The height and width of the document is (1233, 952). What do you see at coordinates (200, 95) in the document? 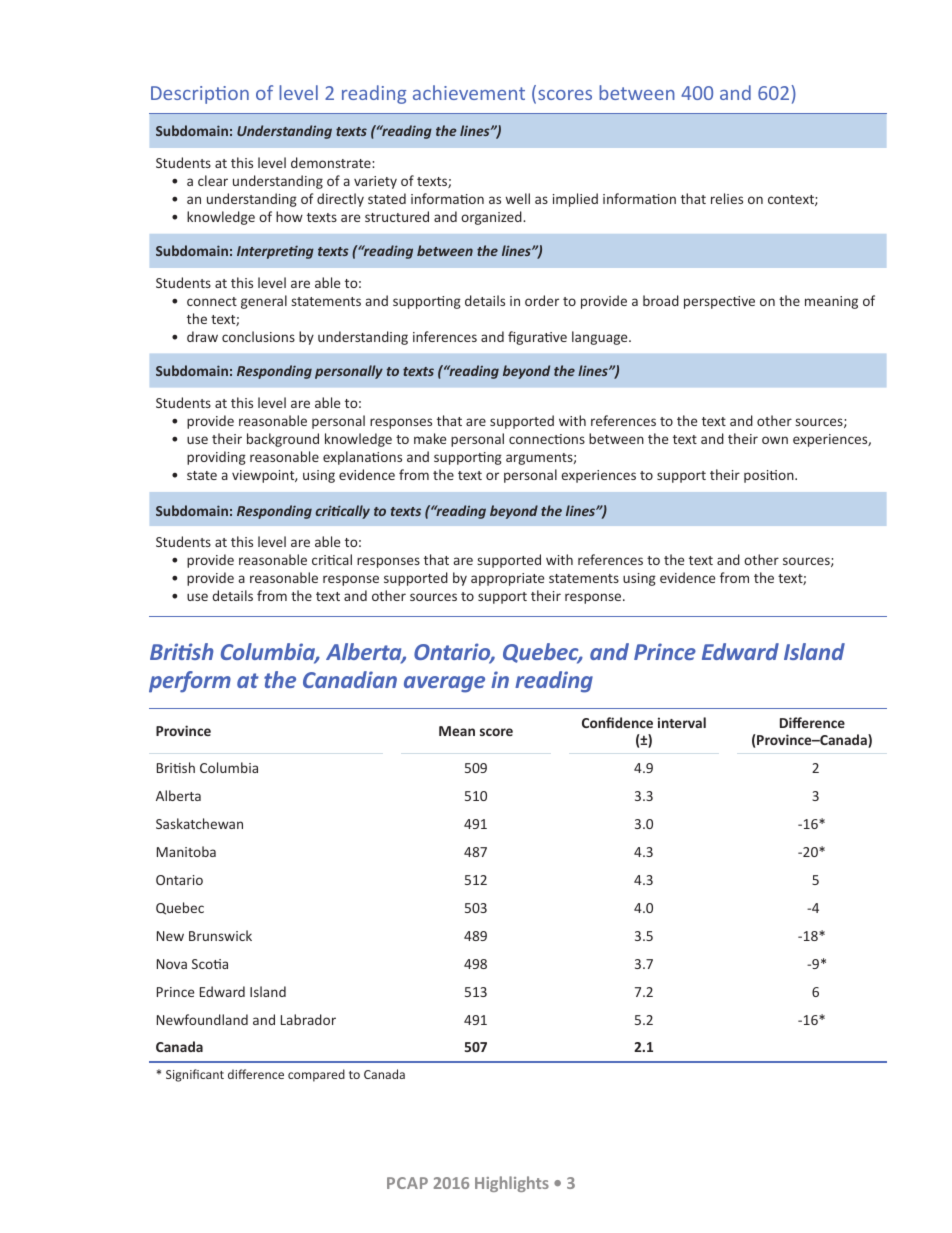
I see `Description` at bounding box center [200, 95].
